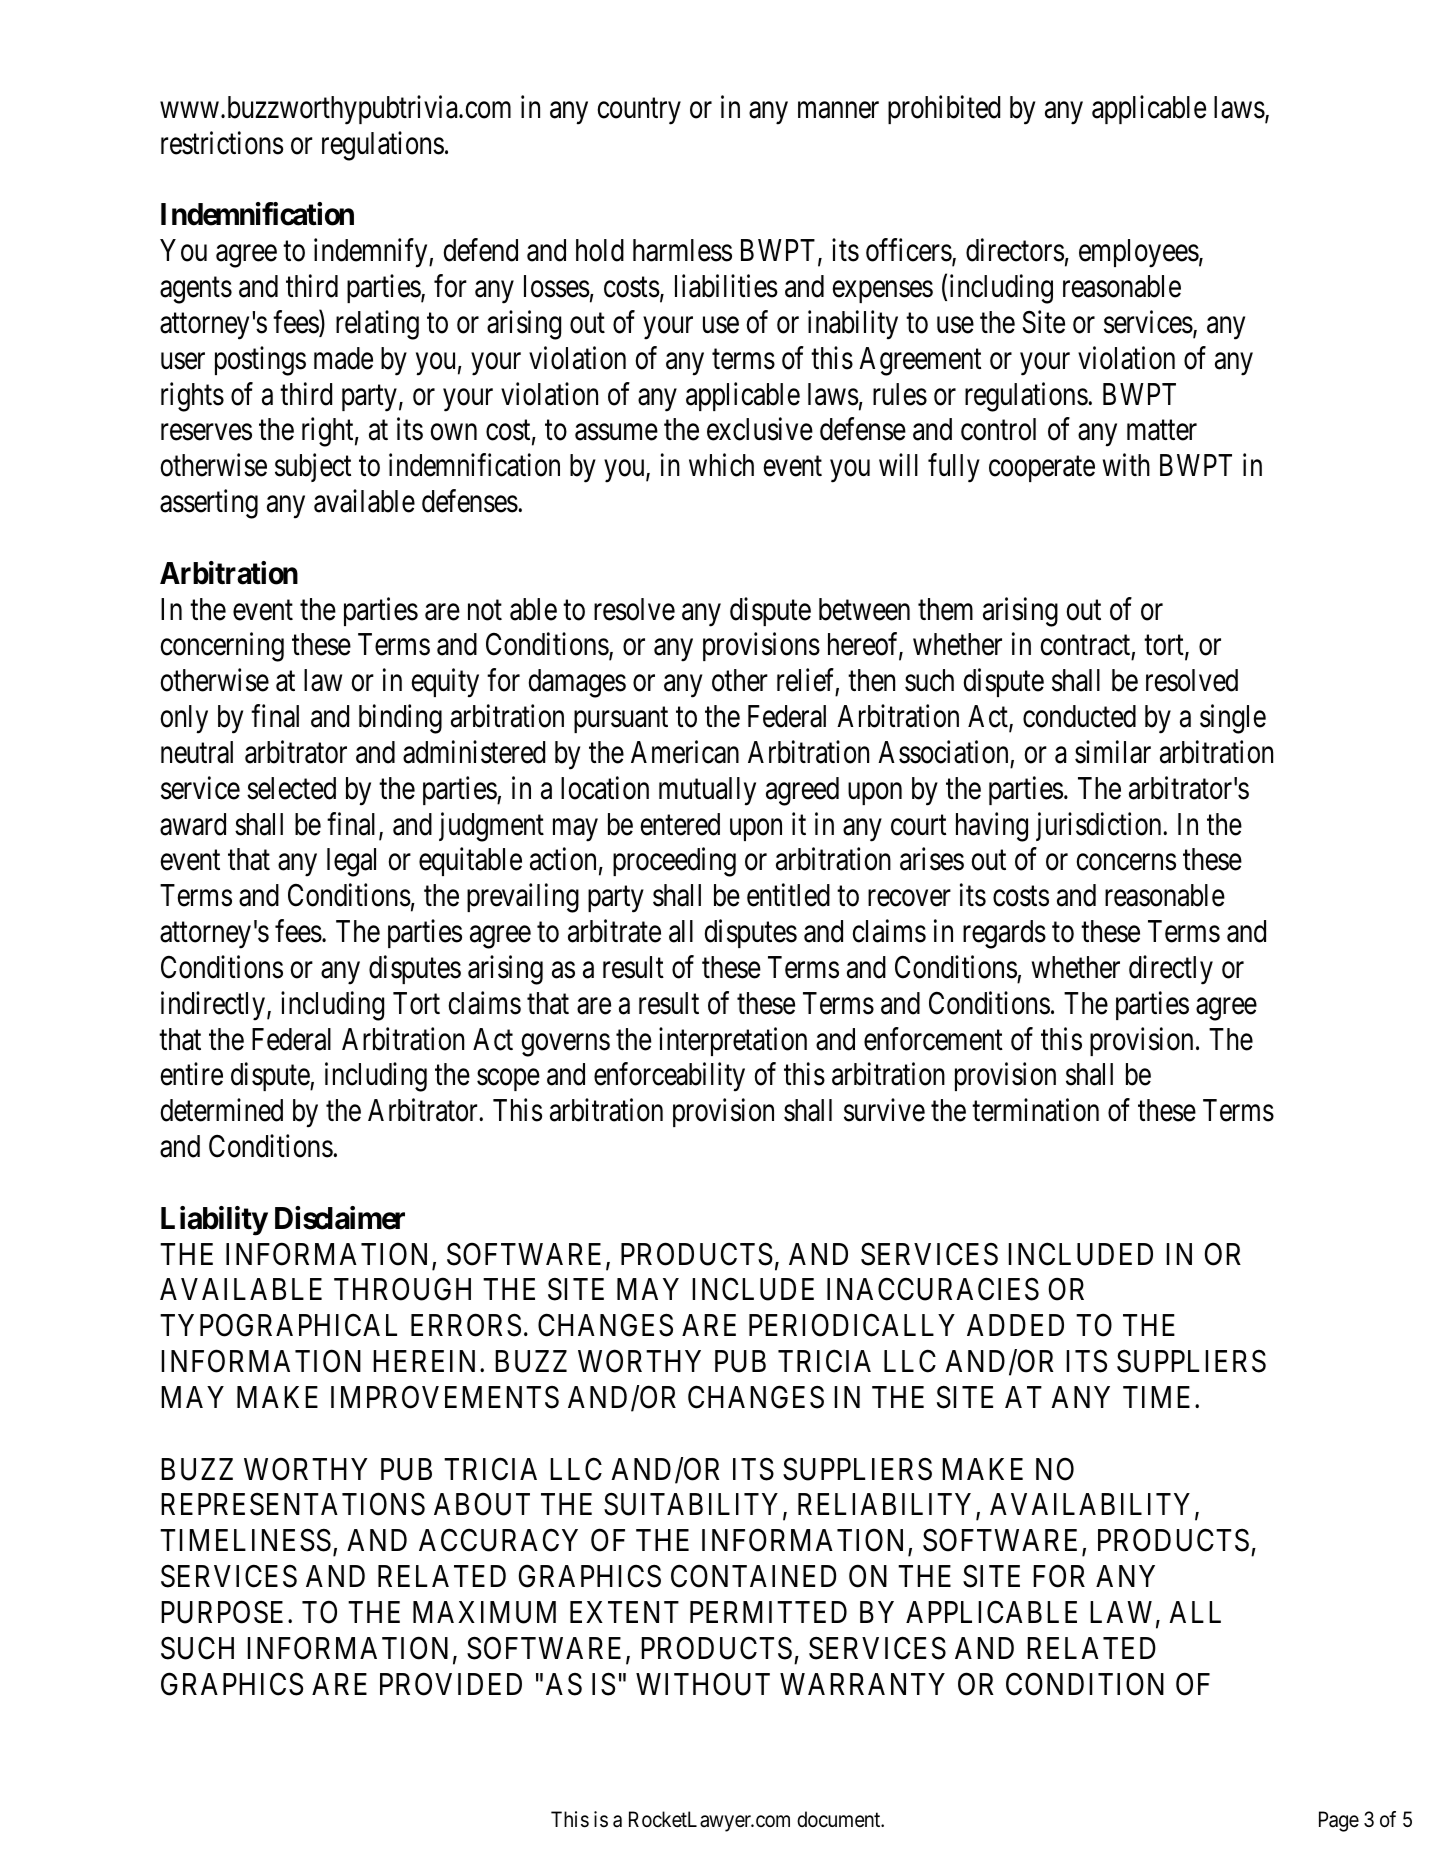 The image size is (1436, 1858). I want to click on Disclaimer, so click(340, 1218).
